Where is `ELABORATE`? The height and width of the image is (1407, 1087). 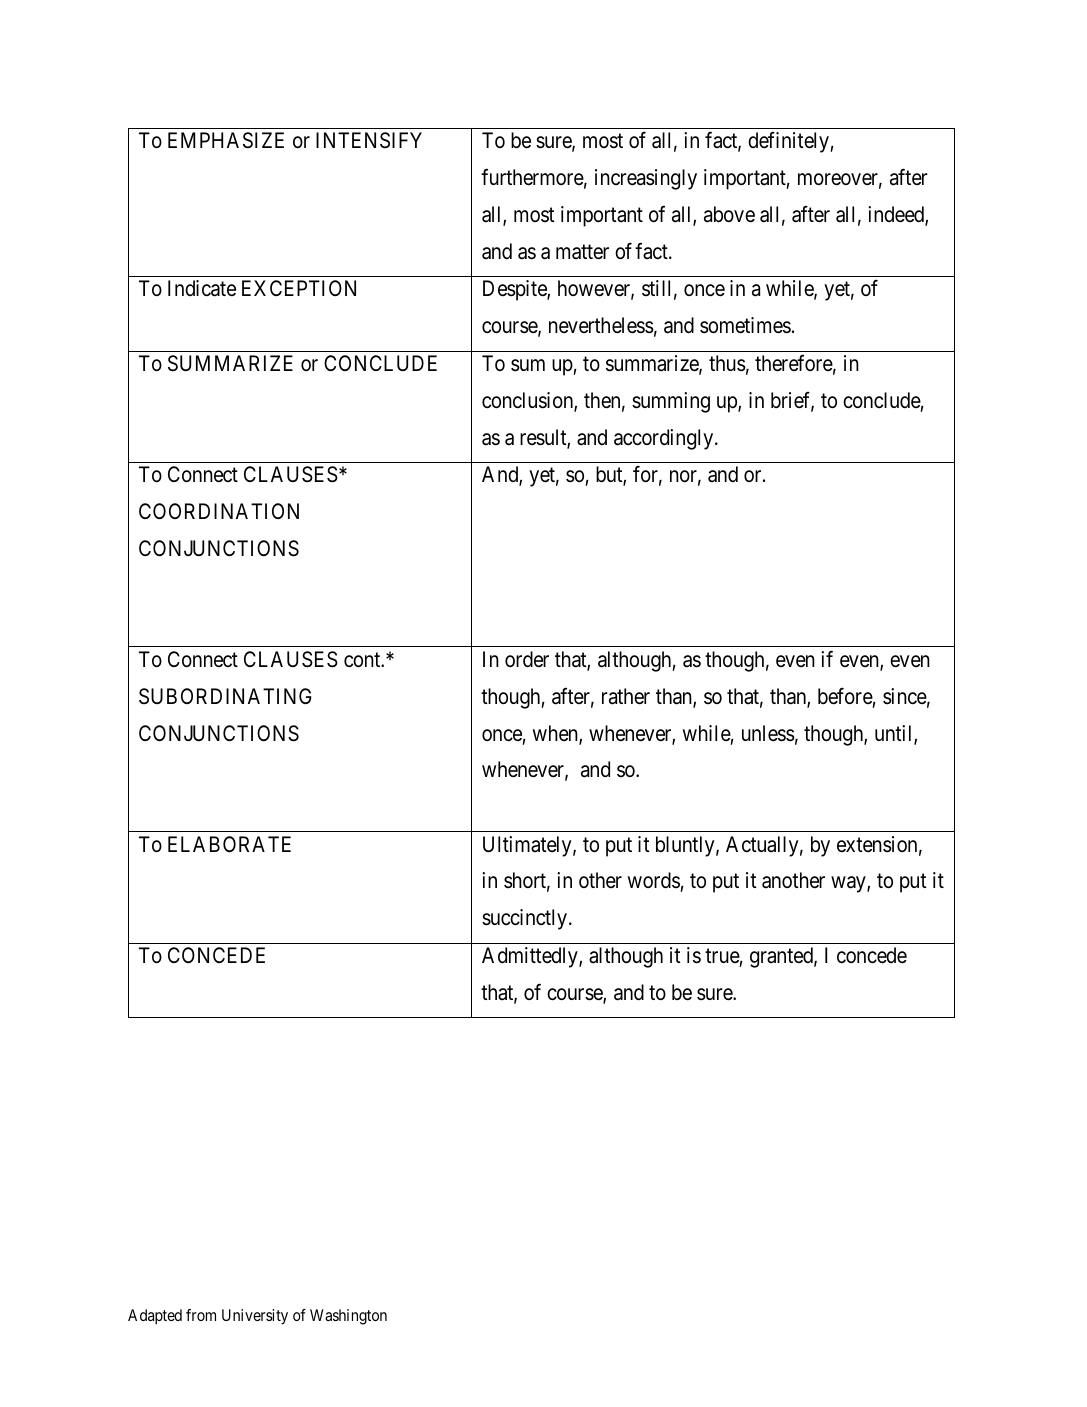
ELABORATE is located at coordinates (229, 844).
